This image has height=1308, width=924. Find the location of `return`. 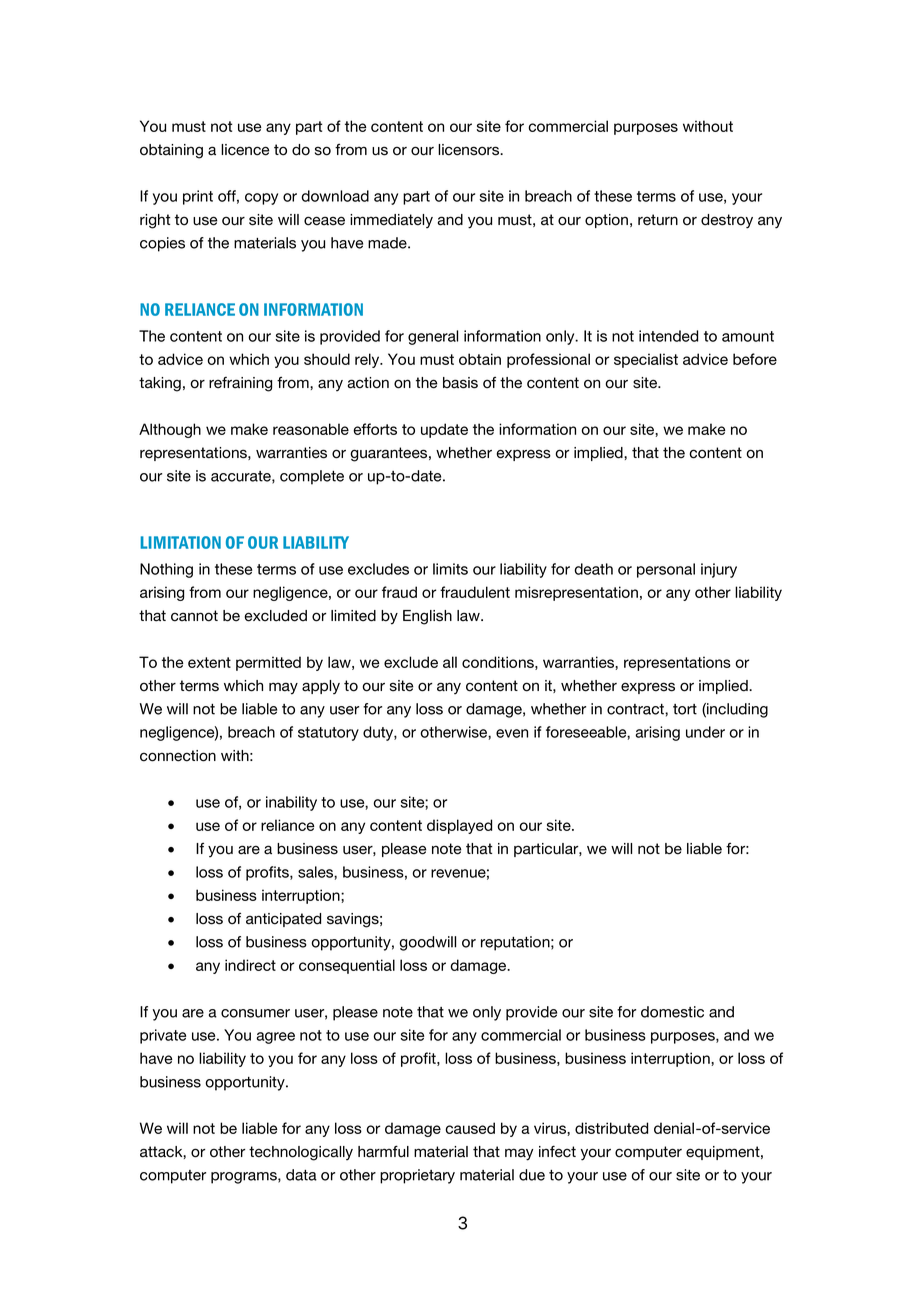

return is located at coordinates (658, 220).
